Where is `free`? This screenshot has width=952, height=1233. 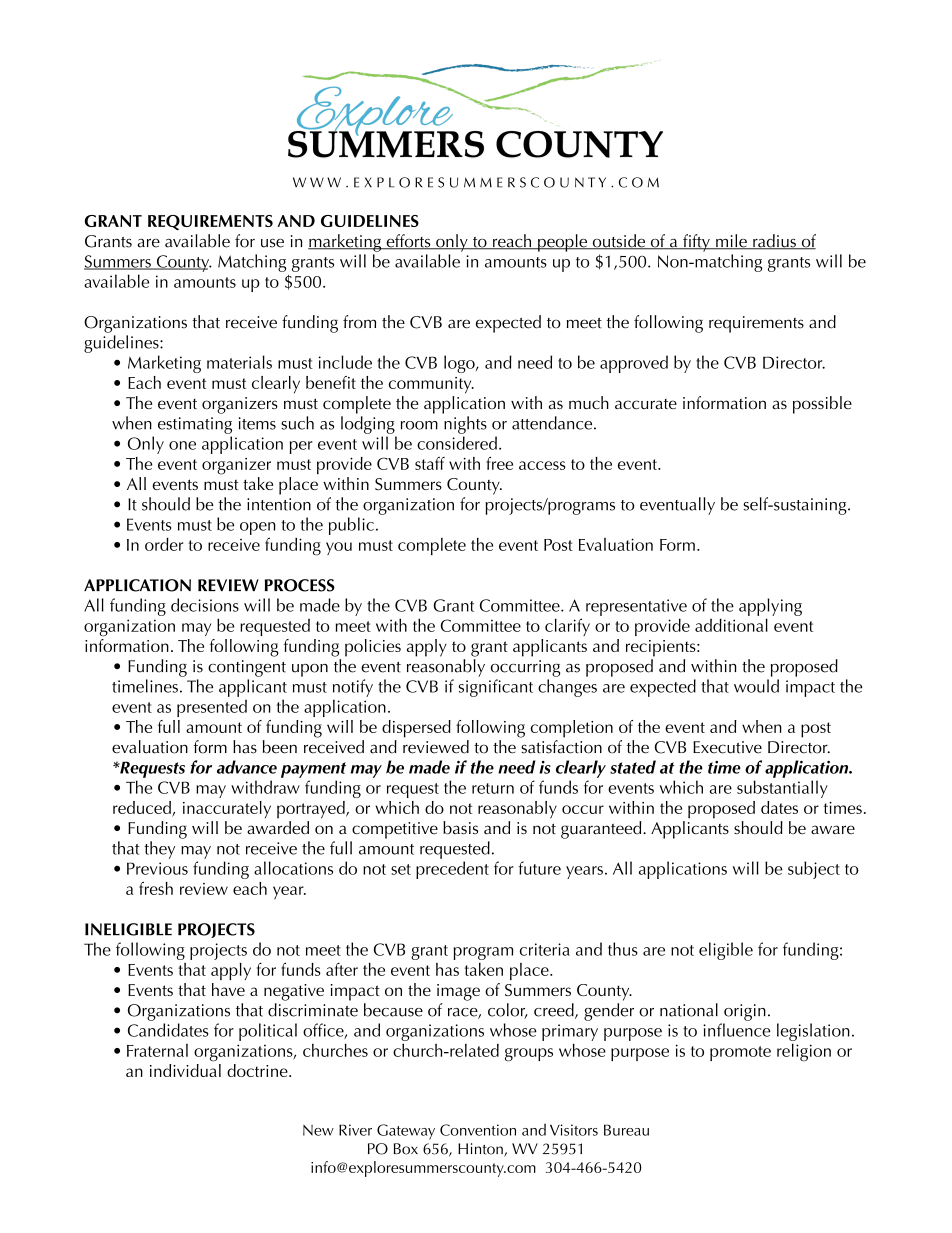 free is located at coordinates (499, 463).
